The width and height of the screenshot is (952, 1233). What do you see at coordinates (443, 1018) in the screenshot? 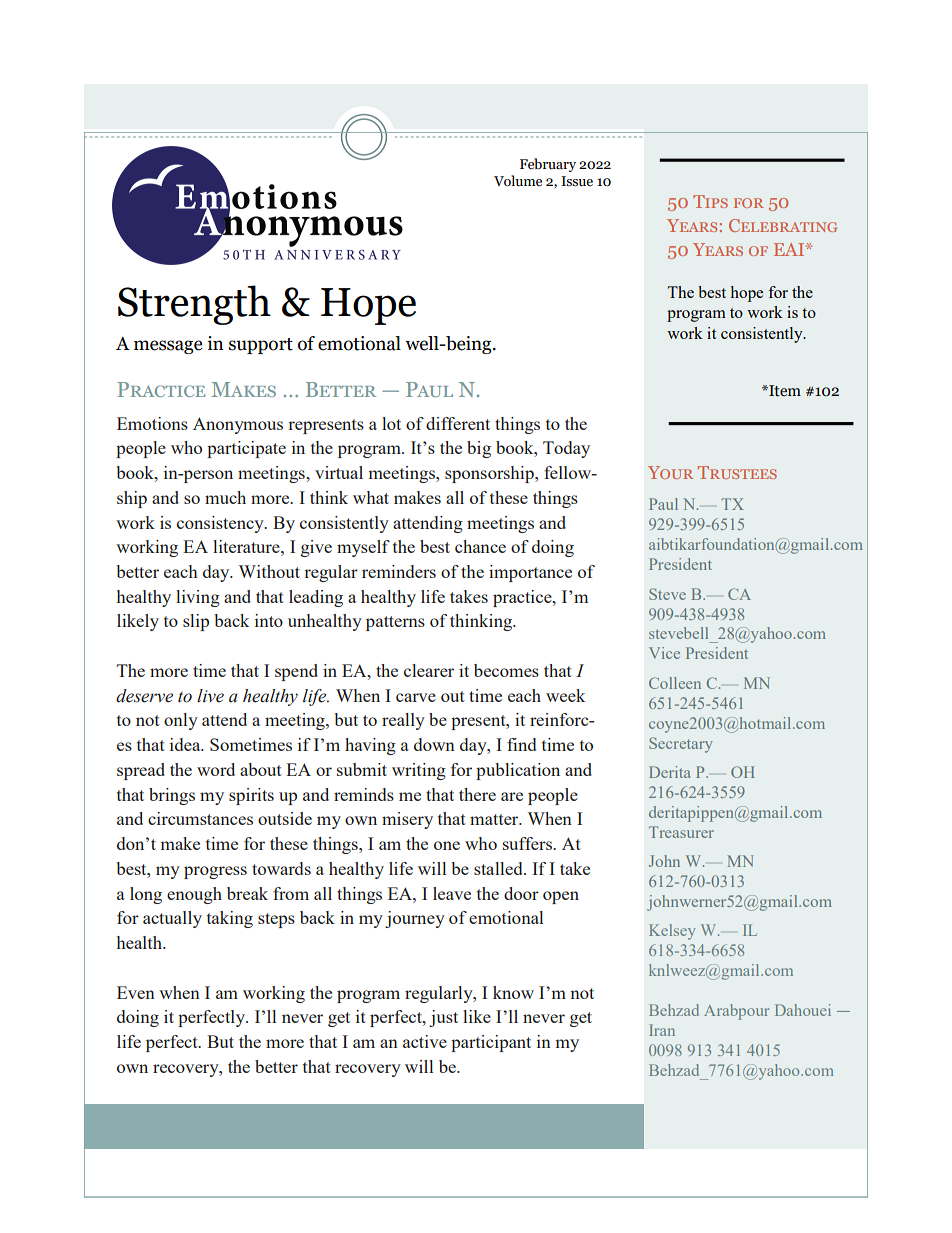
I see `just` at bounding box center [443, 1018].
